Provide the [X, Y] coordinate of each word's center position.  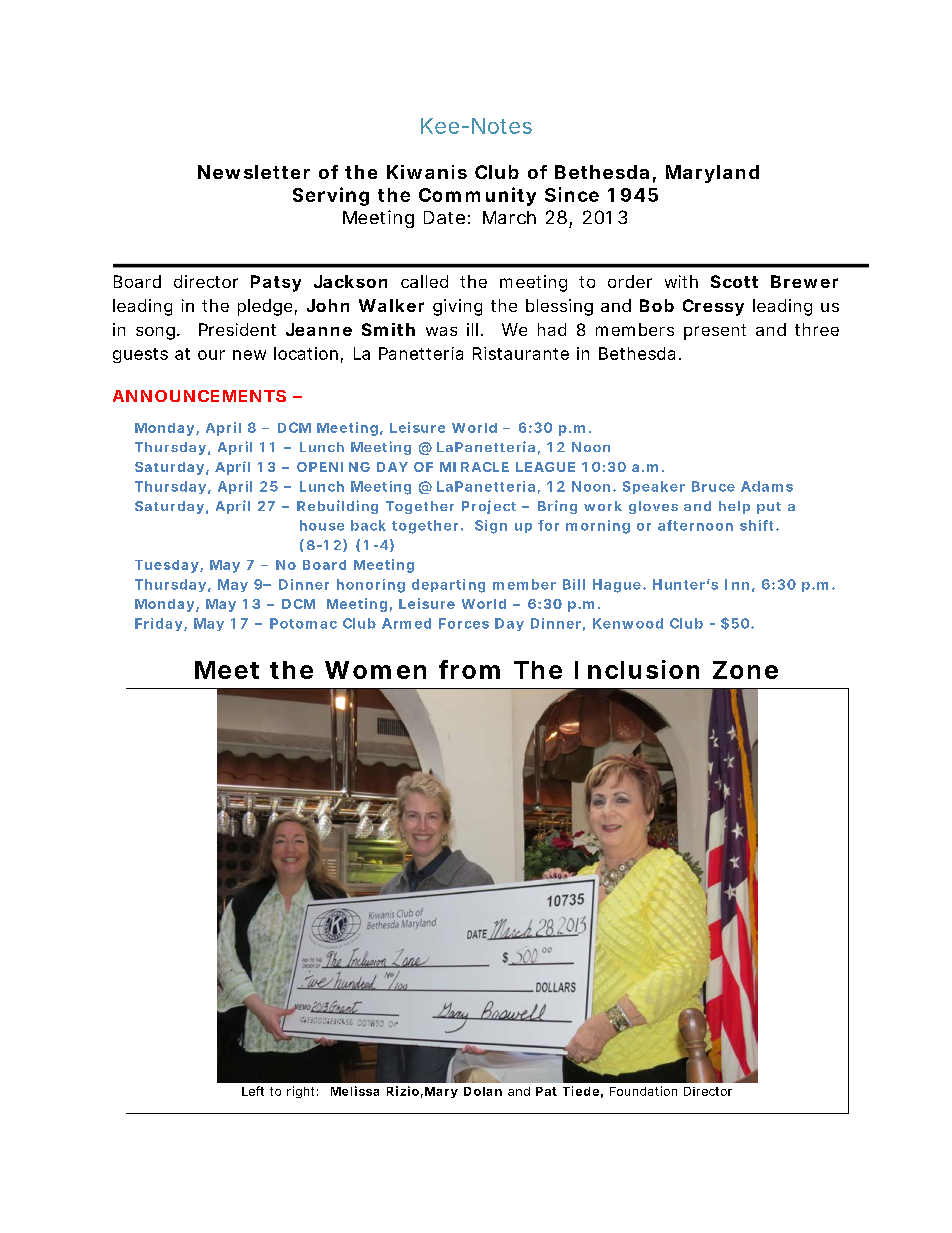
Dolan [483, 1091]
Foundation [643, 1091]
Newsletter [254, 172]
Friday [160, 624]
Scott [734, 281]
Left [253, 1091]
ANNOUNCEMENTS [199, 396]
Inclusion [637, 669]
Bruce [713, 486]
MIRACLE [474, 467]
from [469, 669]
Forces [464, 623]
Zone [745, 670]
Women [375, 670]
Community [477, 196]
